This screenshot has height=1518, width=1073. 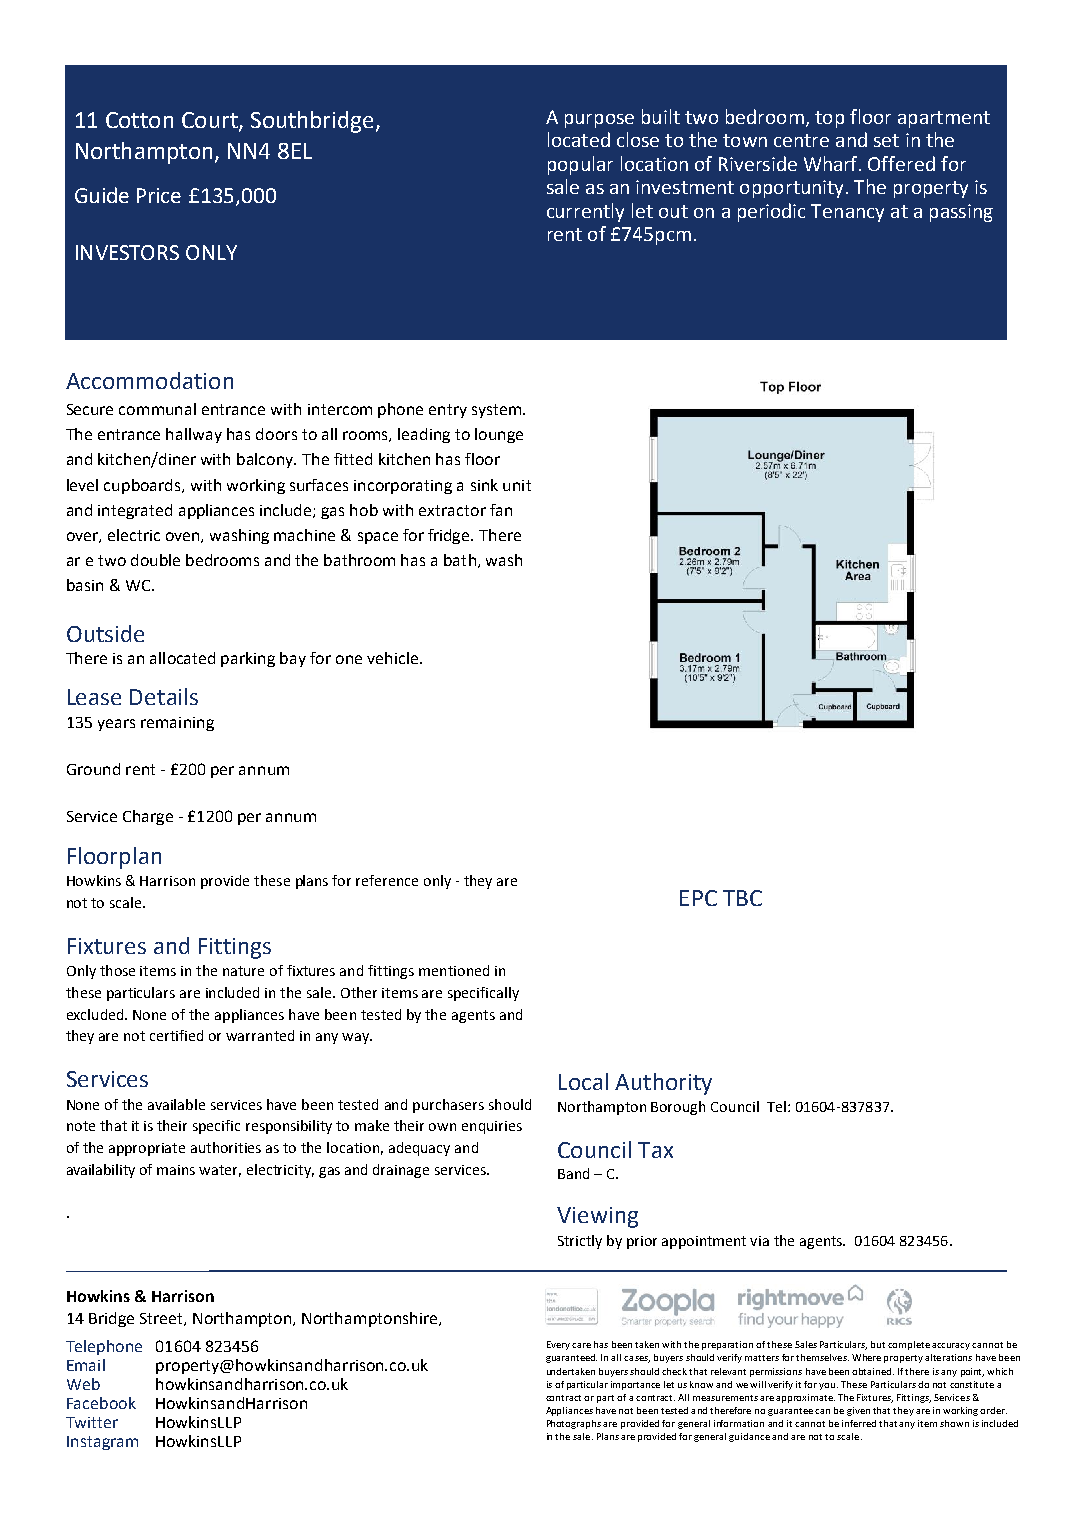 What do you see at coordinates (759, 1241) in the screenshot?
I see `via` at bounding box center [759, 1241].
